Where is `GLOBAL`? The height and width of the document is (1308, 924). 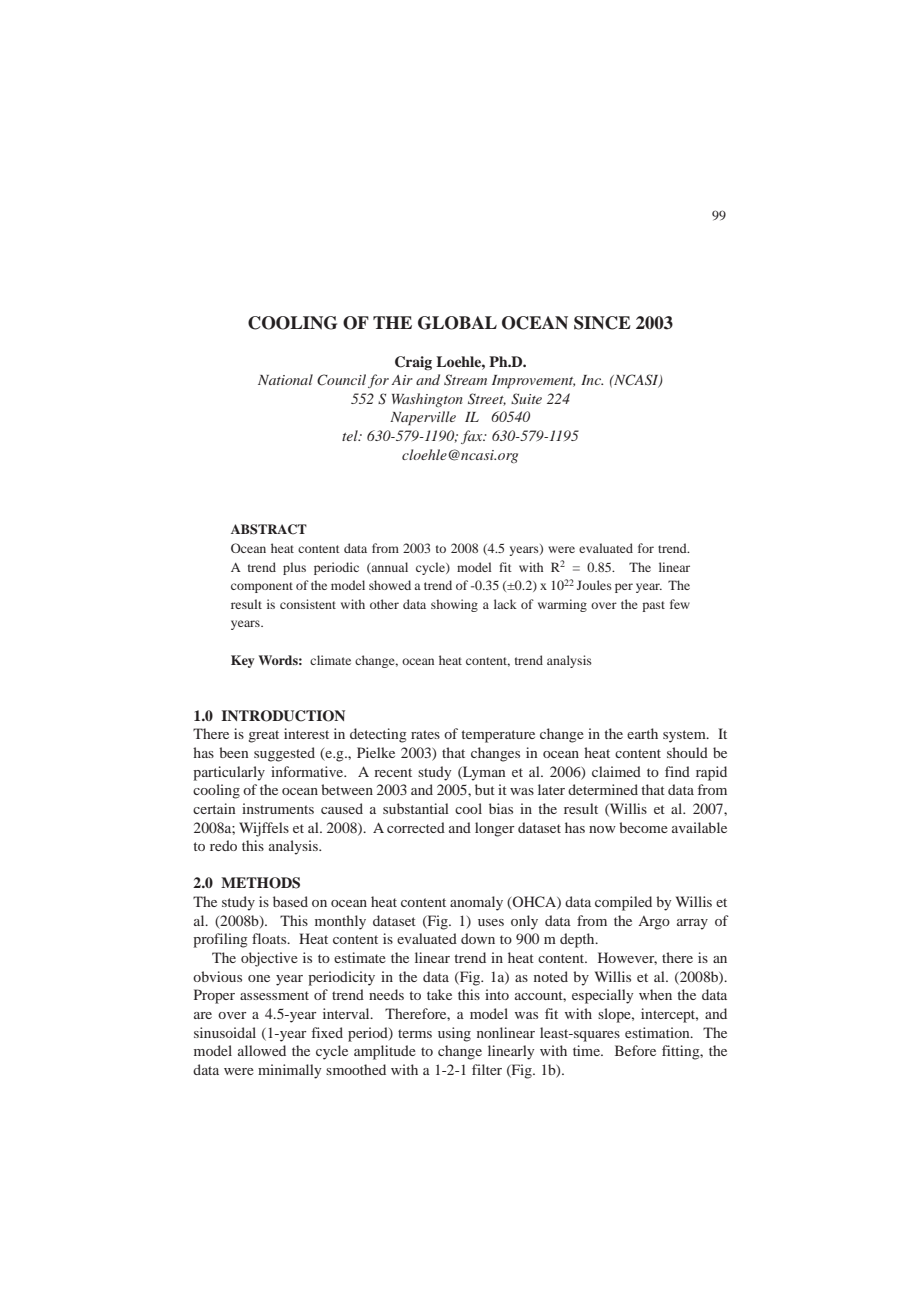 GLOBAL is located at coordinates (457, 323).
